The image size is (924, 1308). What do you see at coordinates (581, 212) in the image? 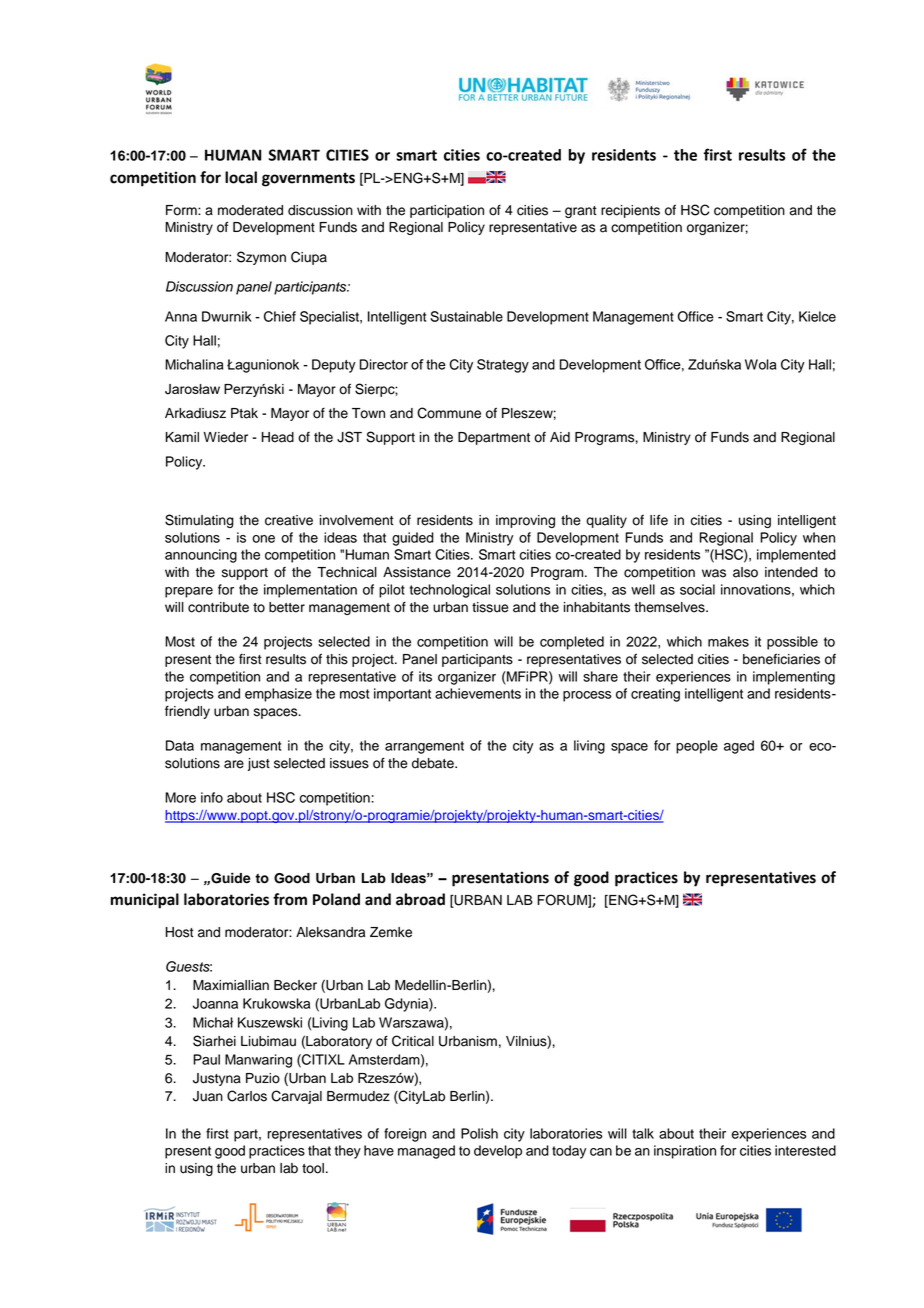
I see `grant` at bounding box center [581, 212].
